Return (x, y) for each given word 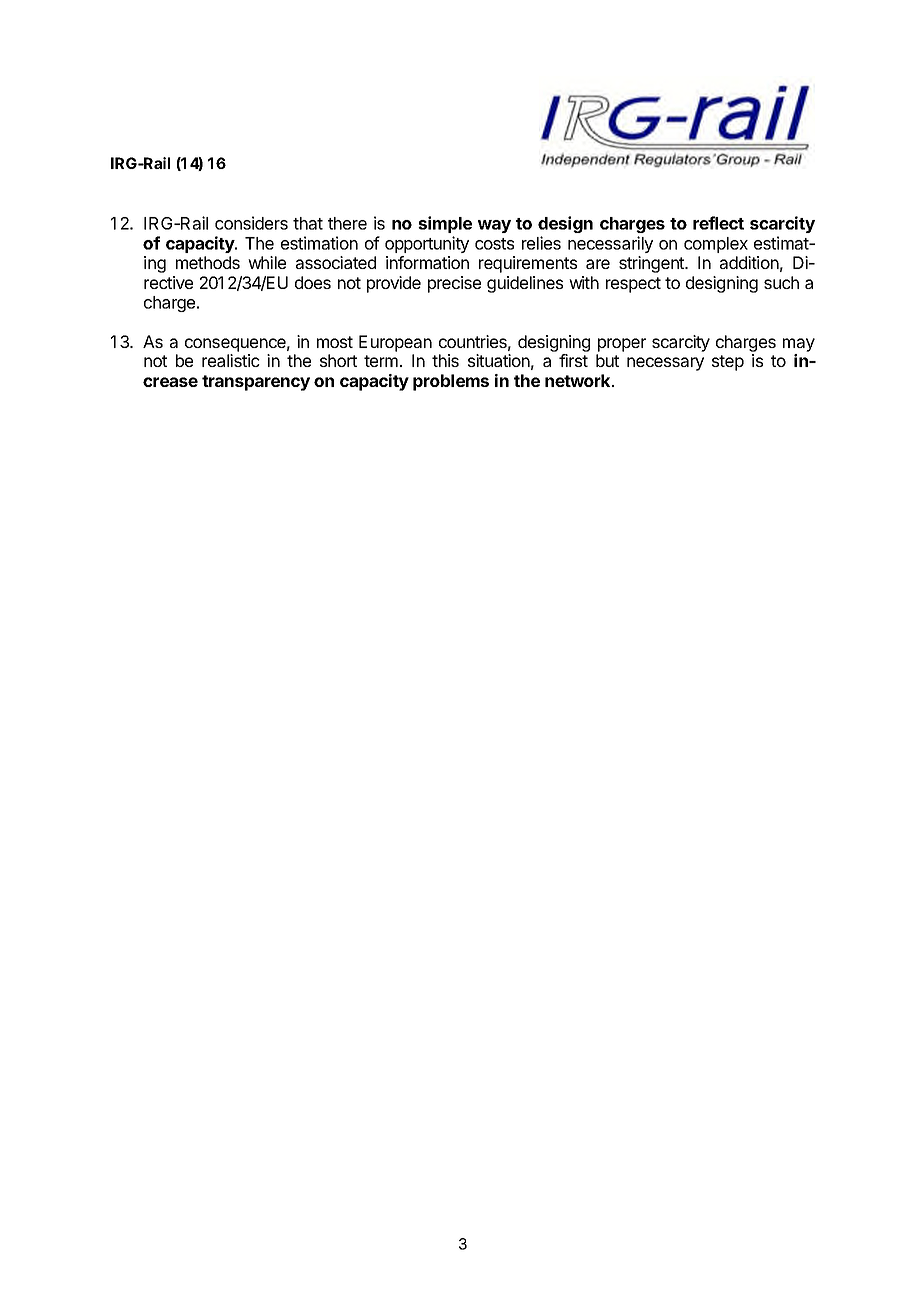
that (308, 223)
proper (622, 345)
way (494, 226)
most (335, 342)
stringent (652, 264)
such (781, 282)
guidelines (525, 284)
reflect (718, 223)
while (267, 262)
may (799, 345)
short (338, 360)
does (313, 282)
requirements (528, 264)
